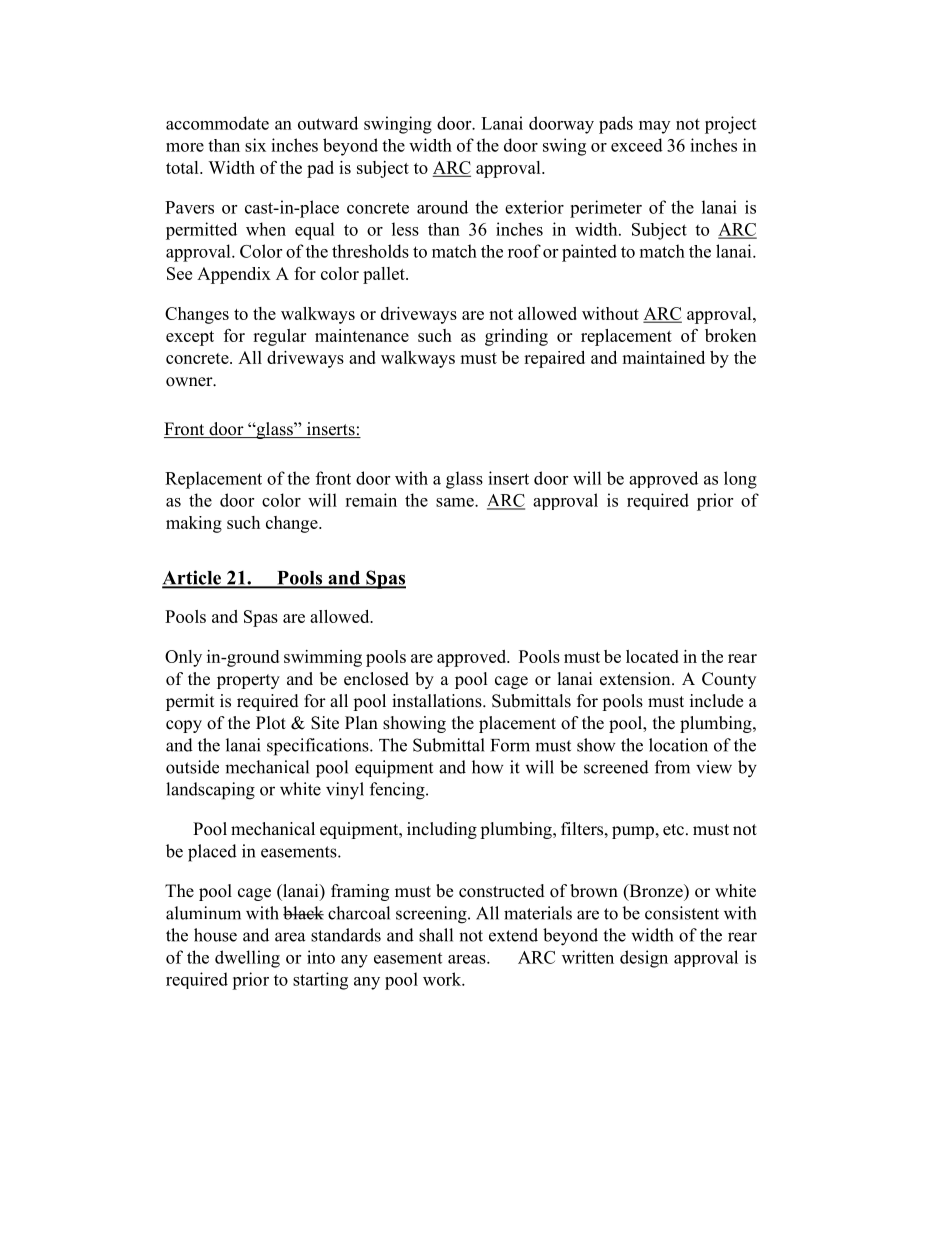 The height and width of the document is (1233, 952). Describe the element at coordinates (248, 681) in the document. I see `property` at that location.
